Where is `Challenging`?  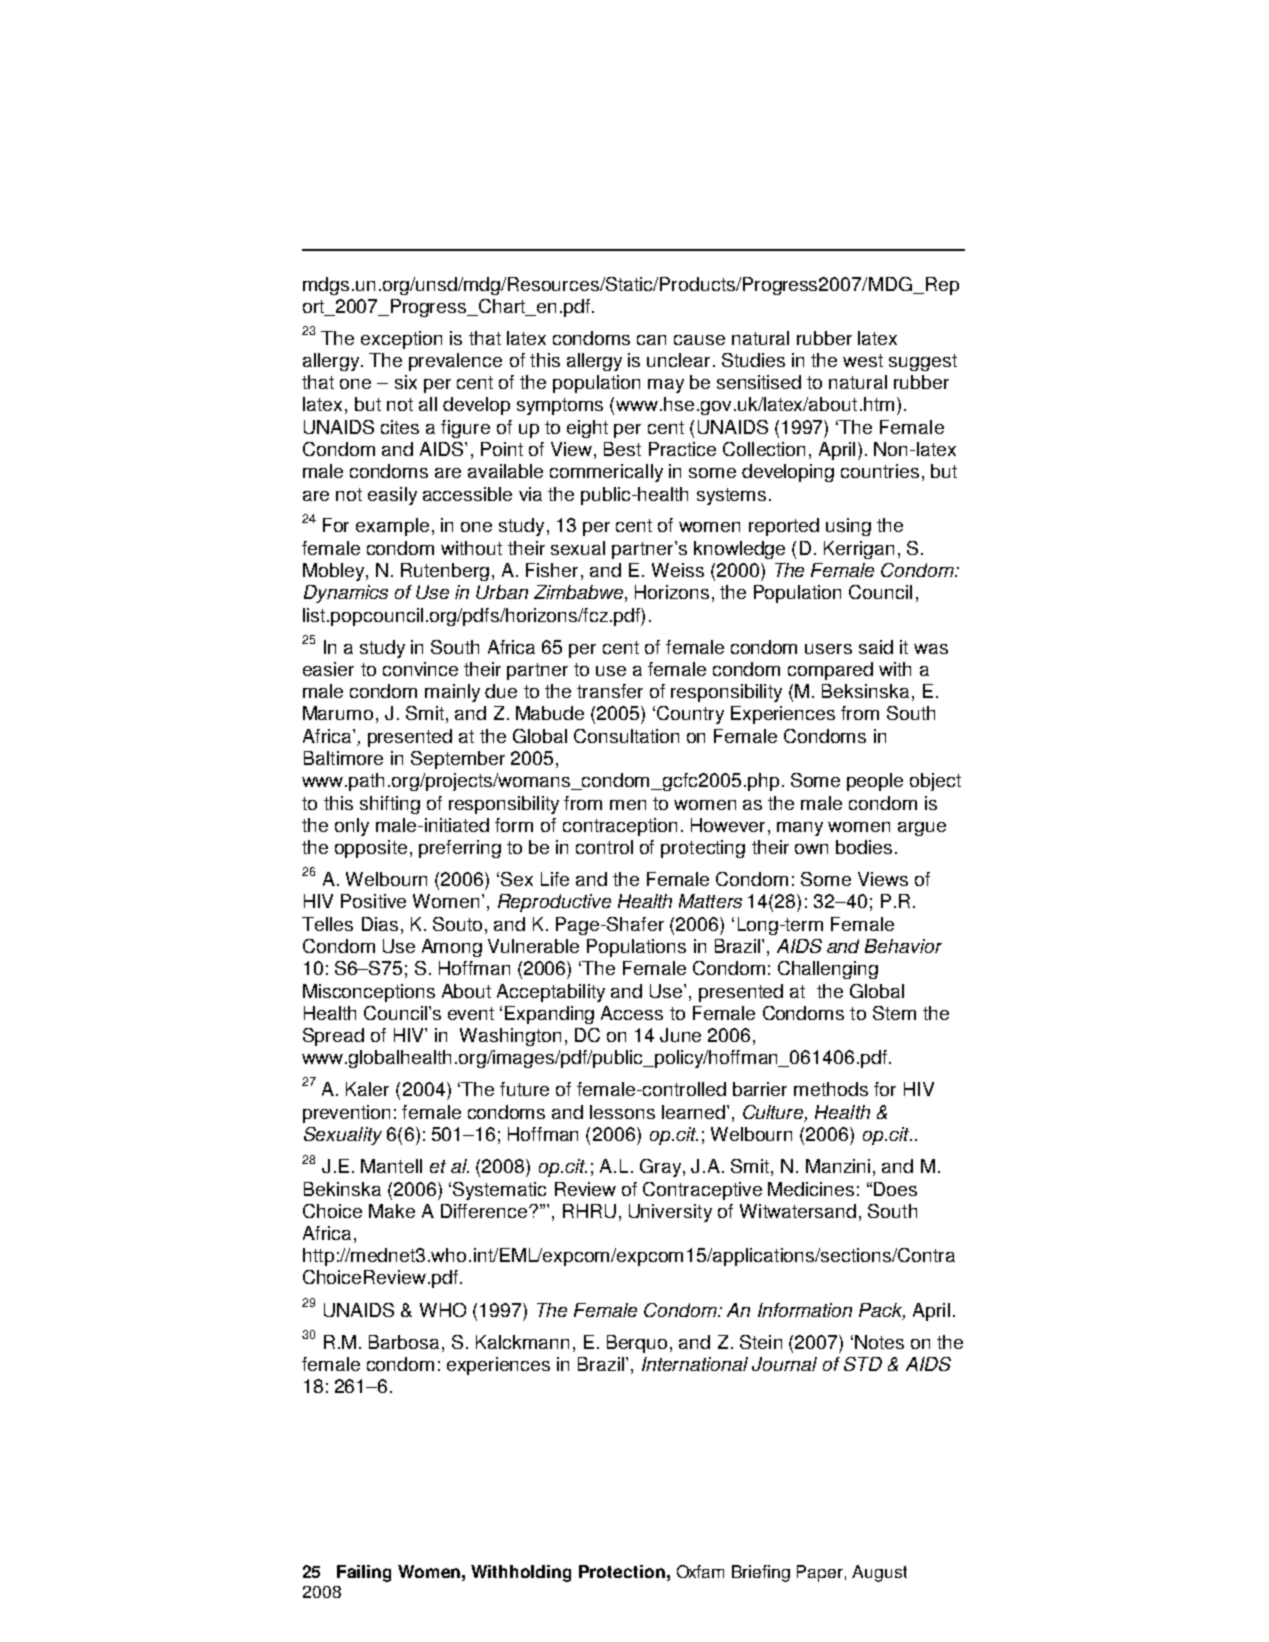
Challenging is located at coordinates (828, 970).
